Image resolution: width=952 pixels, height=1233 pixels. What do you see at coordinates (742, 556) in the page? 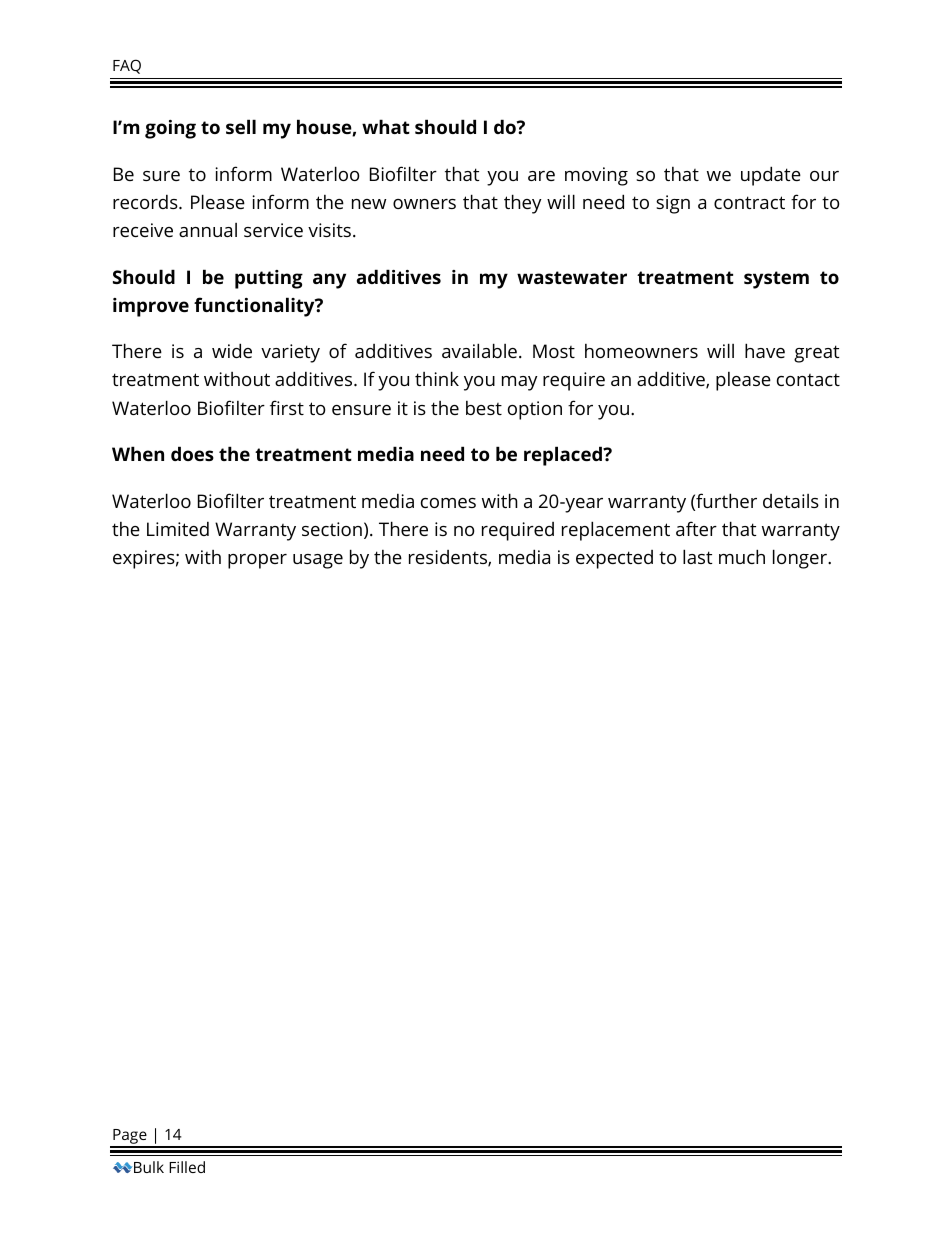
I see `much` at bounding box center [742, 556].
